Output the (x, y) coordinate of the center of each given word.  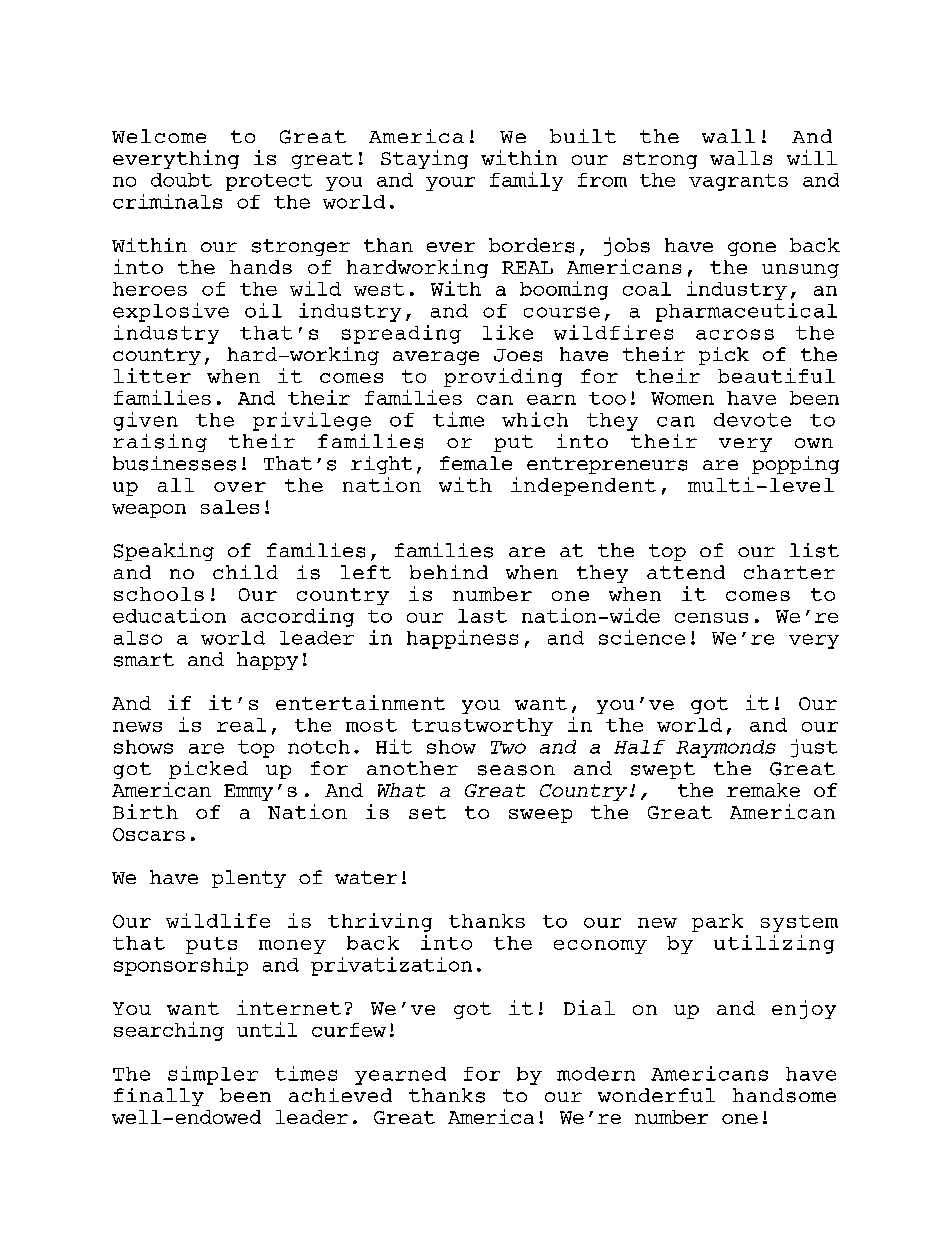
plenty (249, 879)
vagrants (738, 182)
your (450, 184)
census (711, 618)
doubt (181, 180)
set (427, 812)
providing (503, 377)
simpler (213, 1075)
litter (152, 375)
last (482, 616)
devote (752, 420)
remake (763, 790)
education (169, 615)
